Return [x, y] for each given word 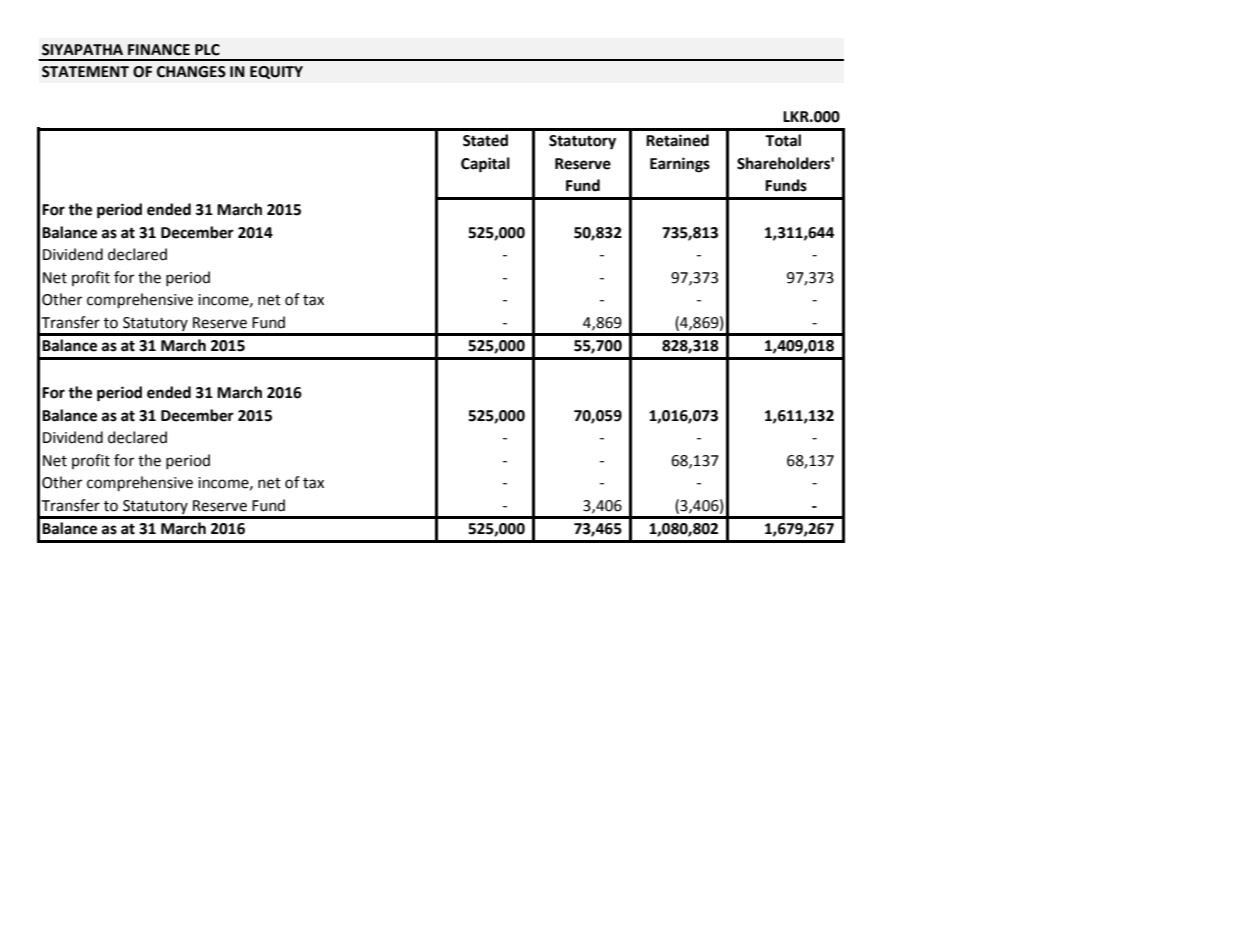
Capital [485, 165]
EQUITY [276, 72]
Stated [485, 140]
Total [783, 140]
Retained [677, 140]
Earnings [680, 165]
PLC [207, 50]
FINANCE [159, 50]
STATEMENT [85, 72]
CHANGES [191, 72]
